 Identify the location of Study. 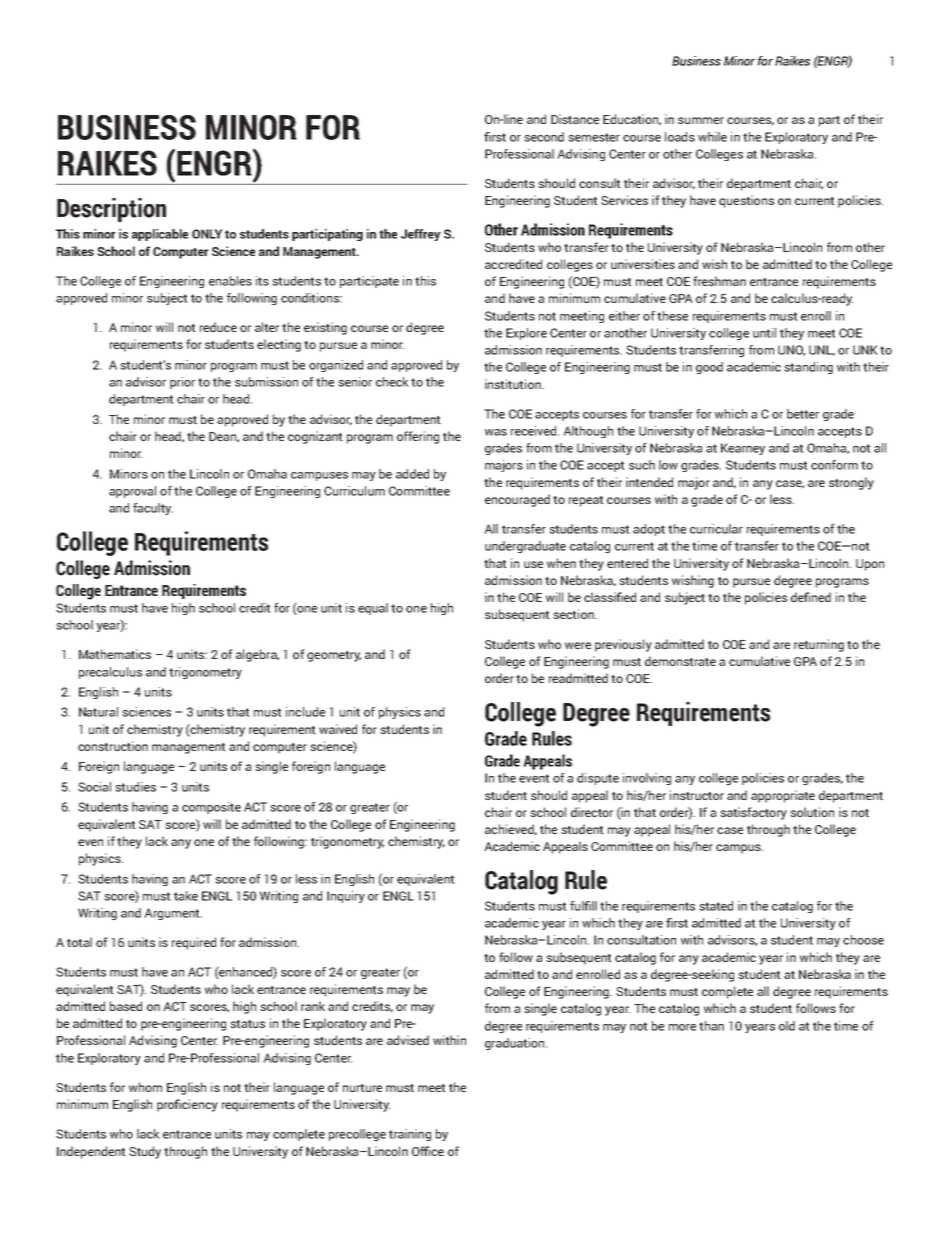
(145, 1152).
